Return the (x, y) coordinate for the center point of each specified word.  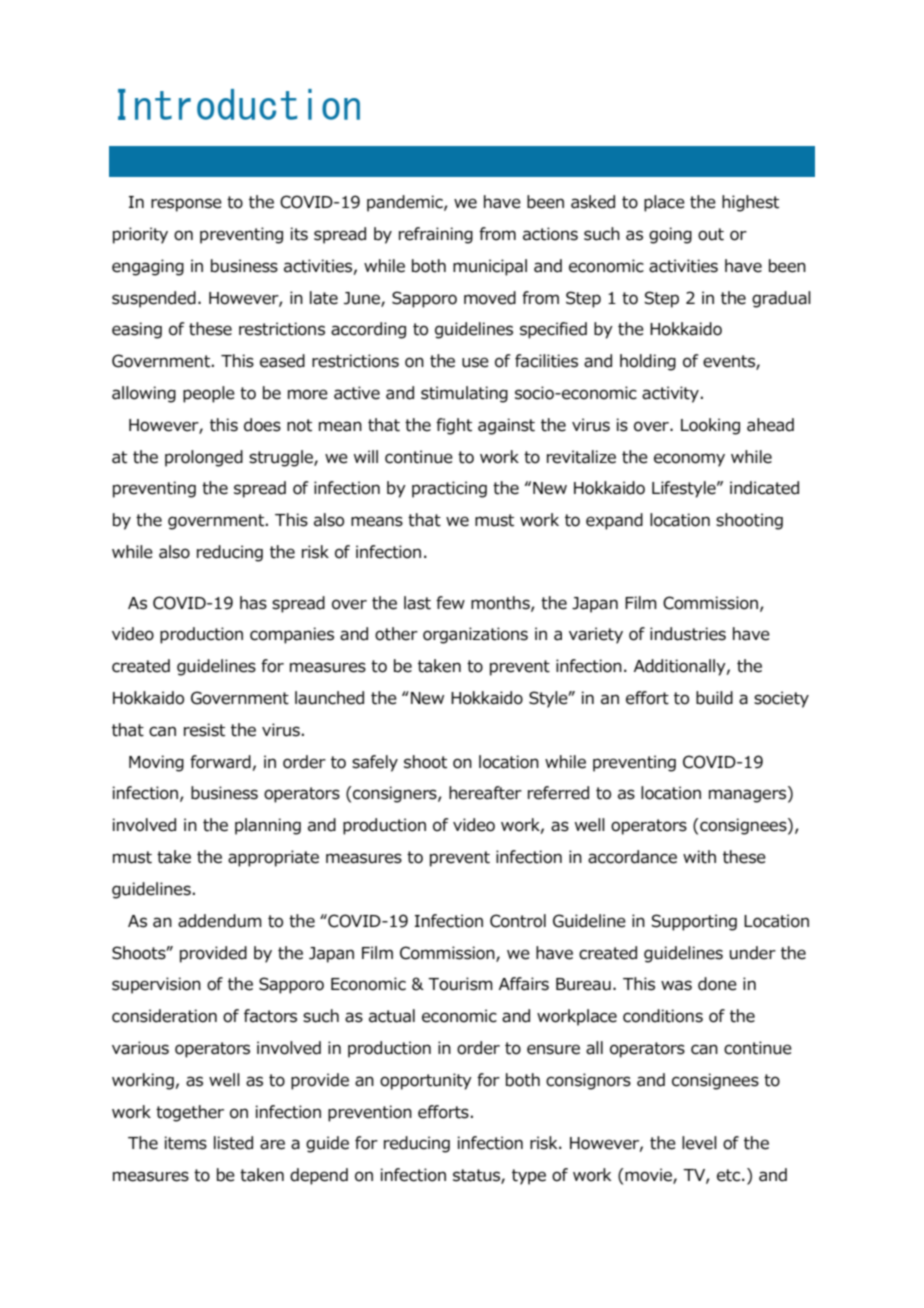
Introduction (239, 104)
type (529, 1177)
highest (750, 203)
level (699, 1143)
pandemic (406, 203)
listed (233, 1143)
